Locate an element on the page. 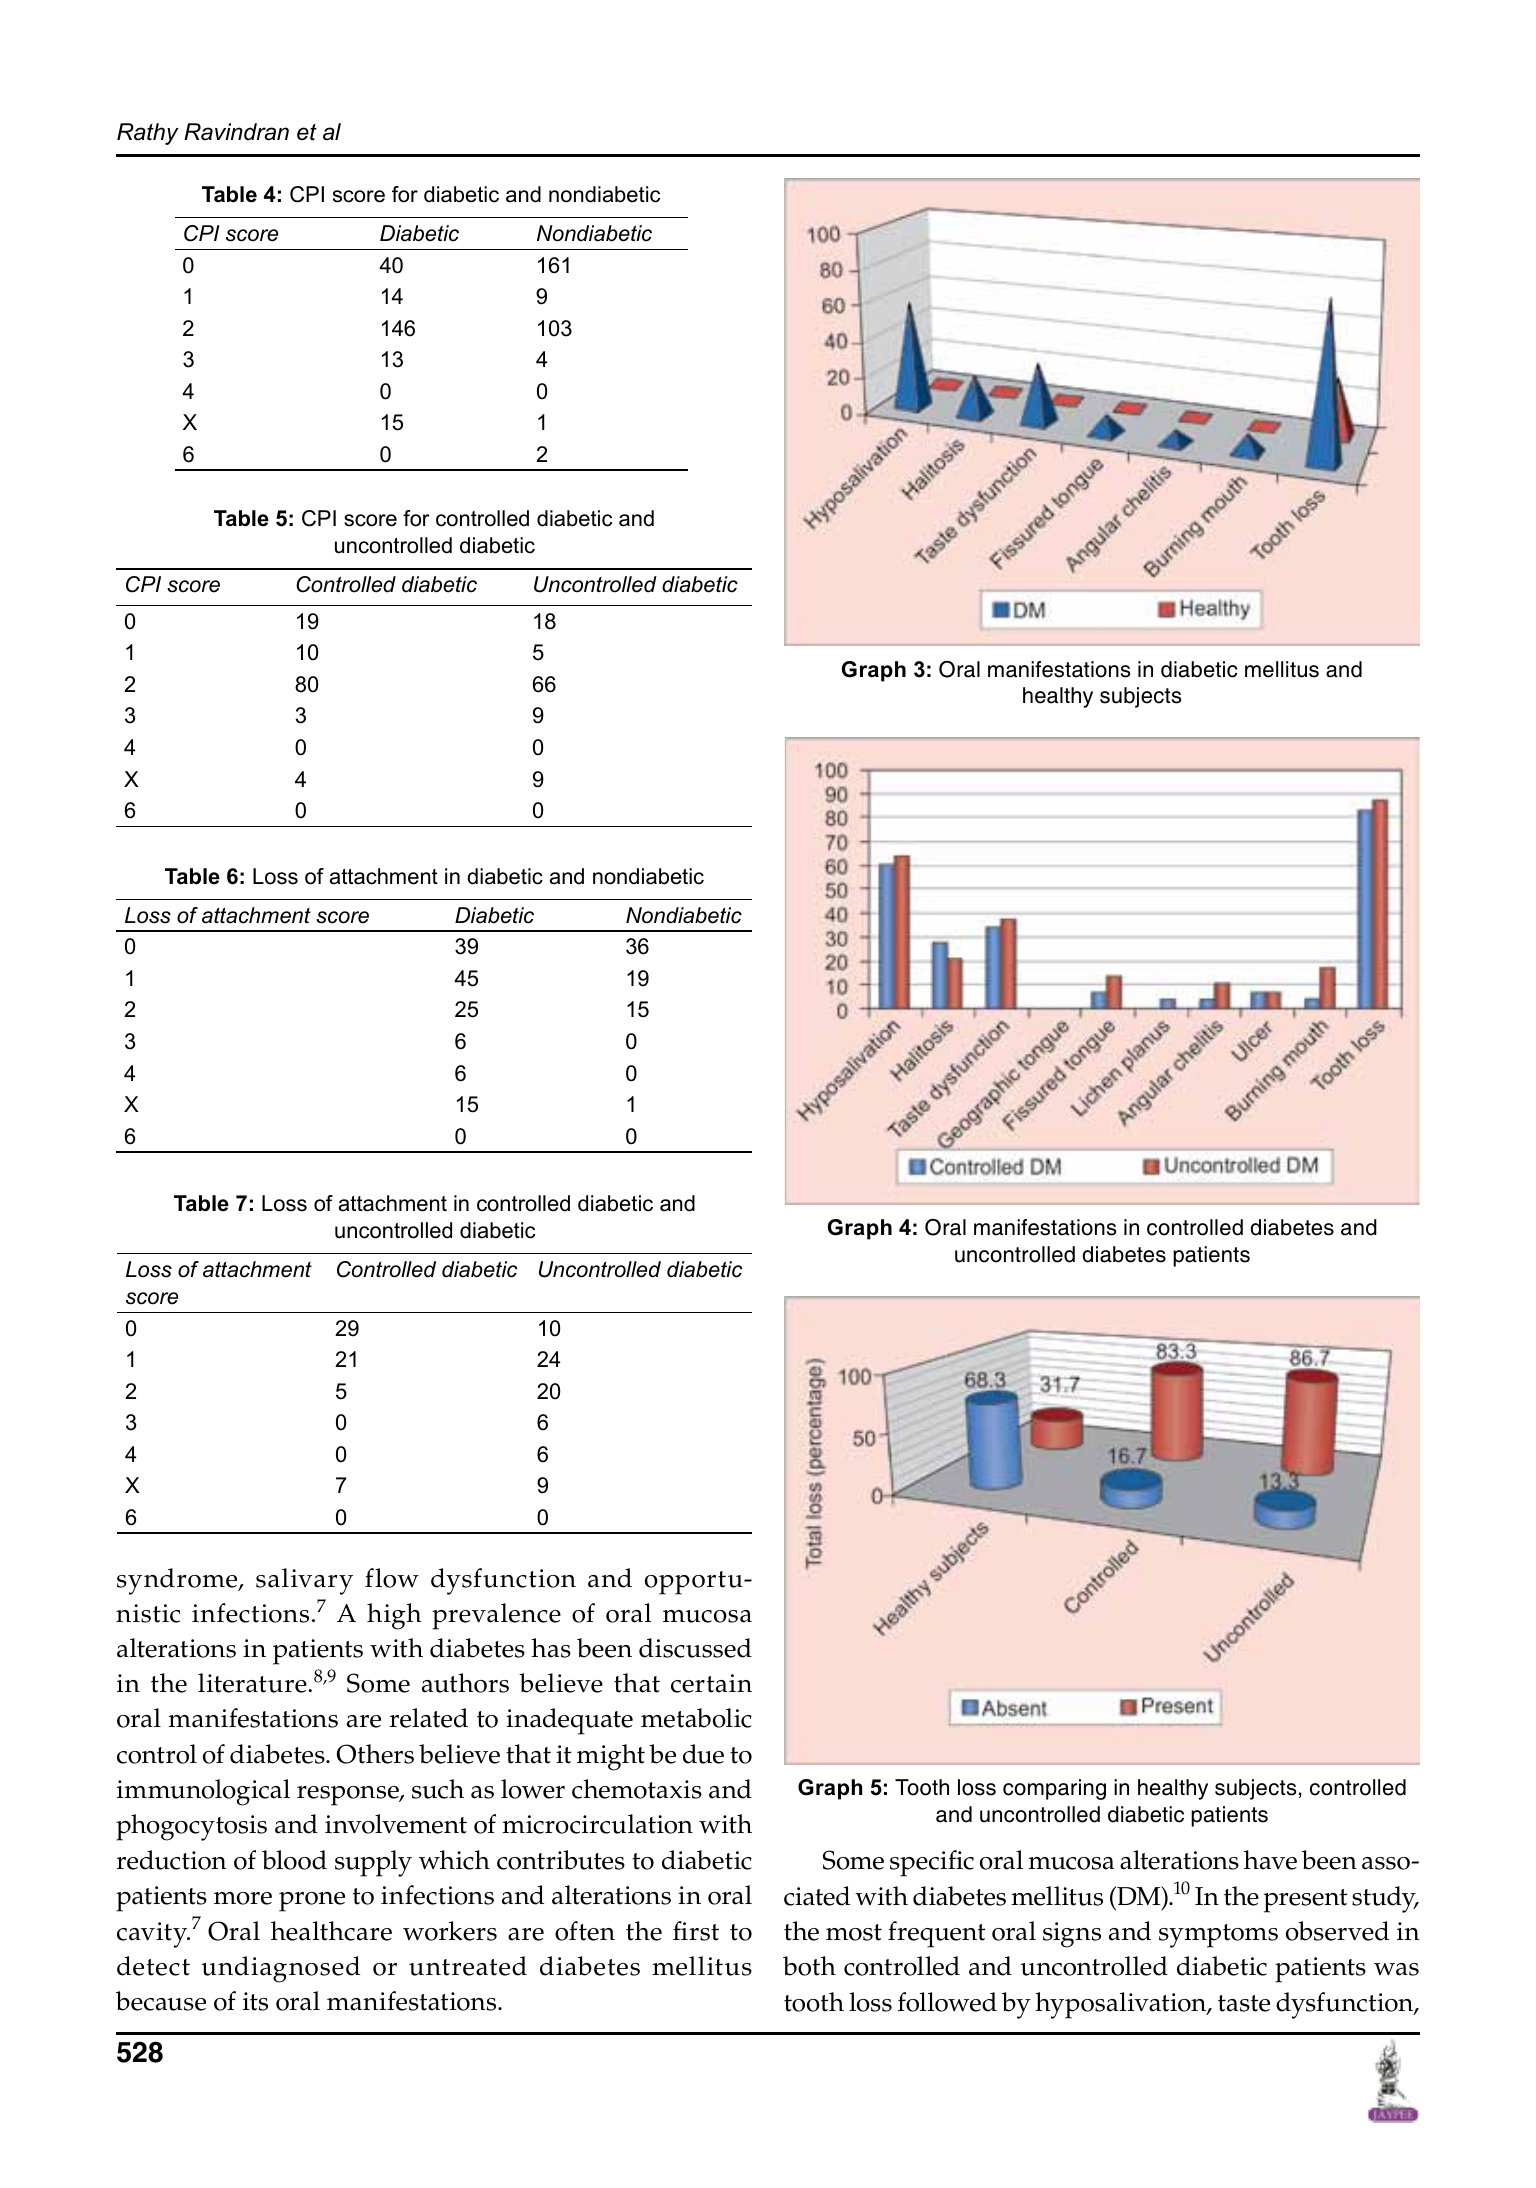 This document has height=2188, width=1536. syndrome is located at coordinates (178, 1581).
